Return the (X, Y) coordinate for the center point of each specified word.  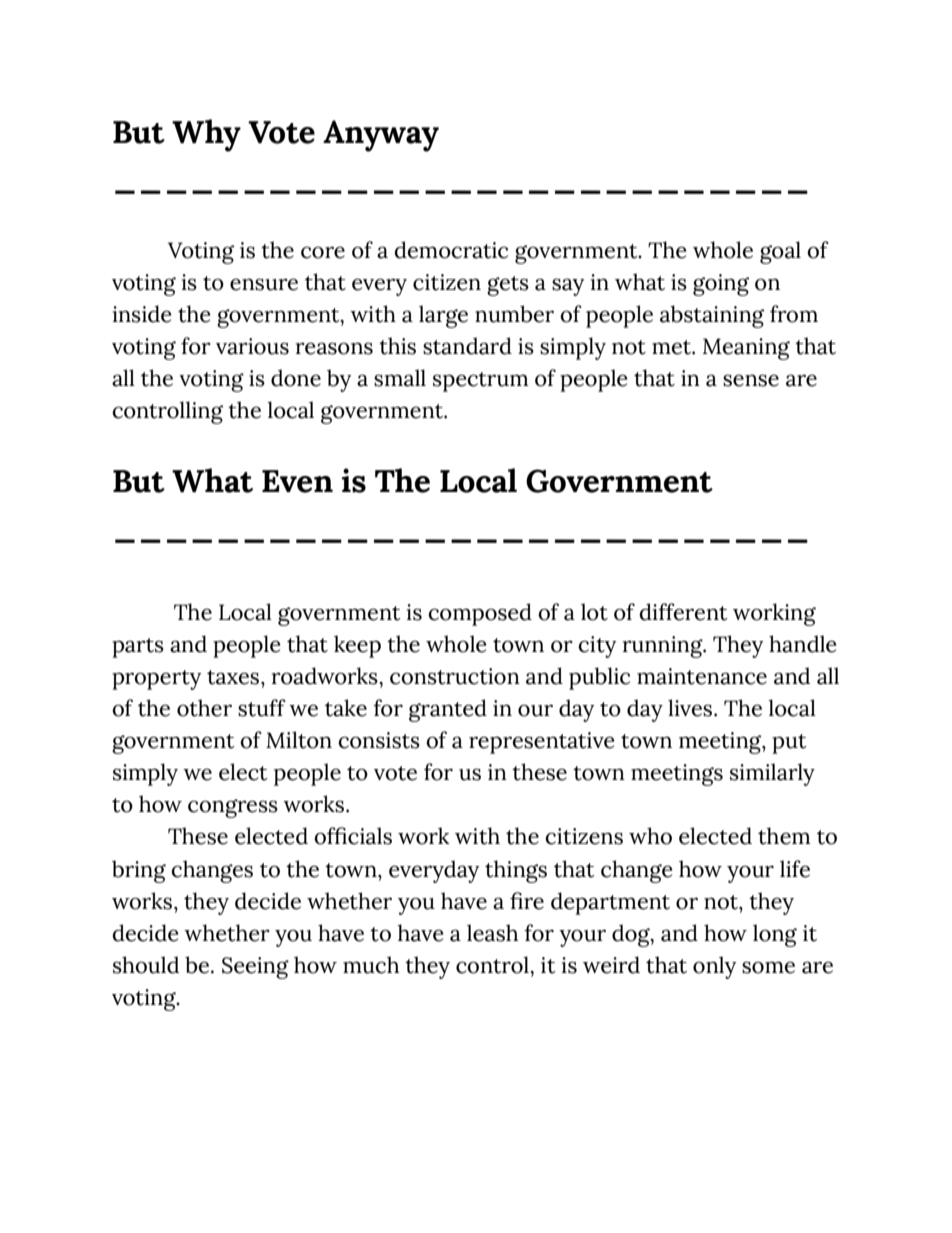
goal (780, 252)
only (714, 967)
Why (206, 135)
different (684, 612)
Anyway (381, 136)
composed (480, 614)
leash (492, 933)
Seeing (255, 968)
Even (297, 481)
